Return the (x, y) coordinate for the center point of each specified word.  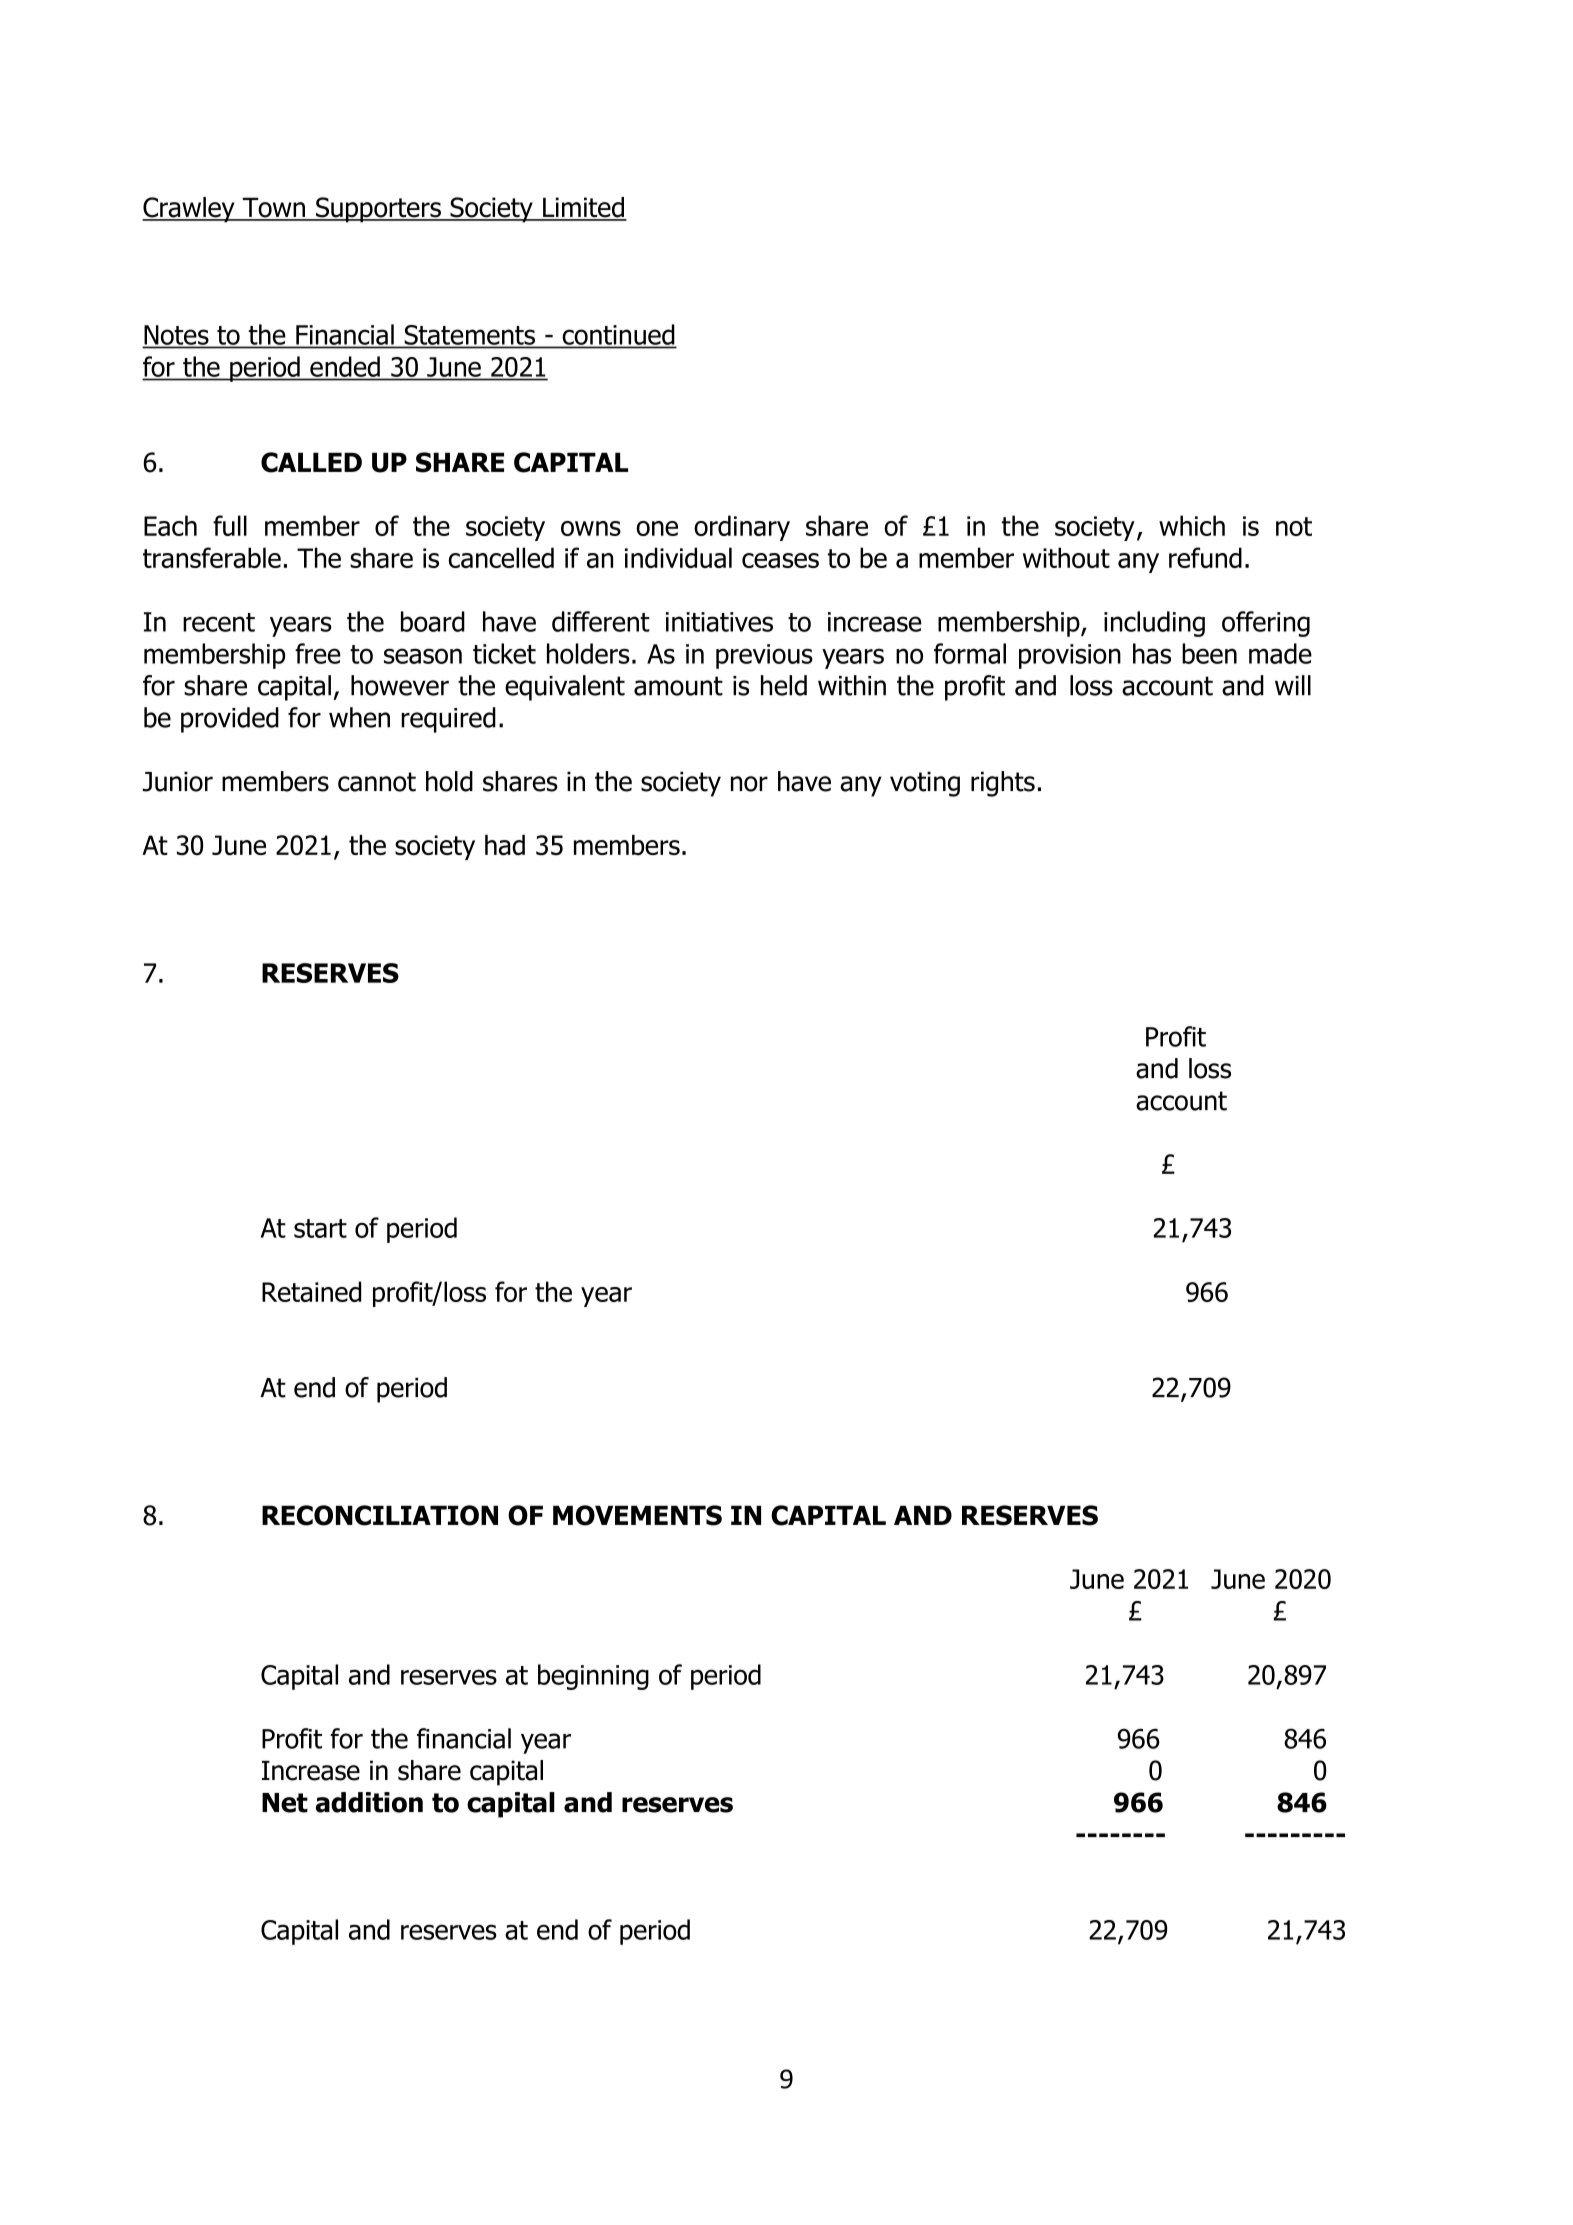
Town (273, 208)
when (359, 717)
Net (285, 1803)
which (1192, 525)
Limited (583, 208)
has (1152, 653)
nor (749, 784)
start (320, 1228)
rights (1003, 784)
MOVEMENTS (637, 1515)
